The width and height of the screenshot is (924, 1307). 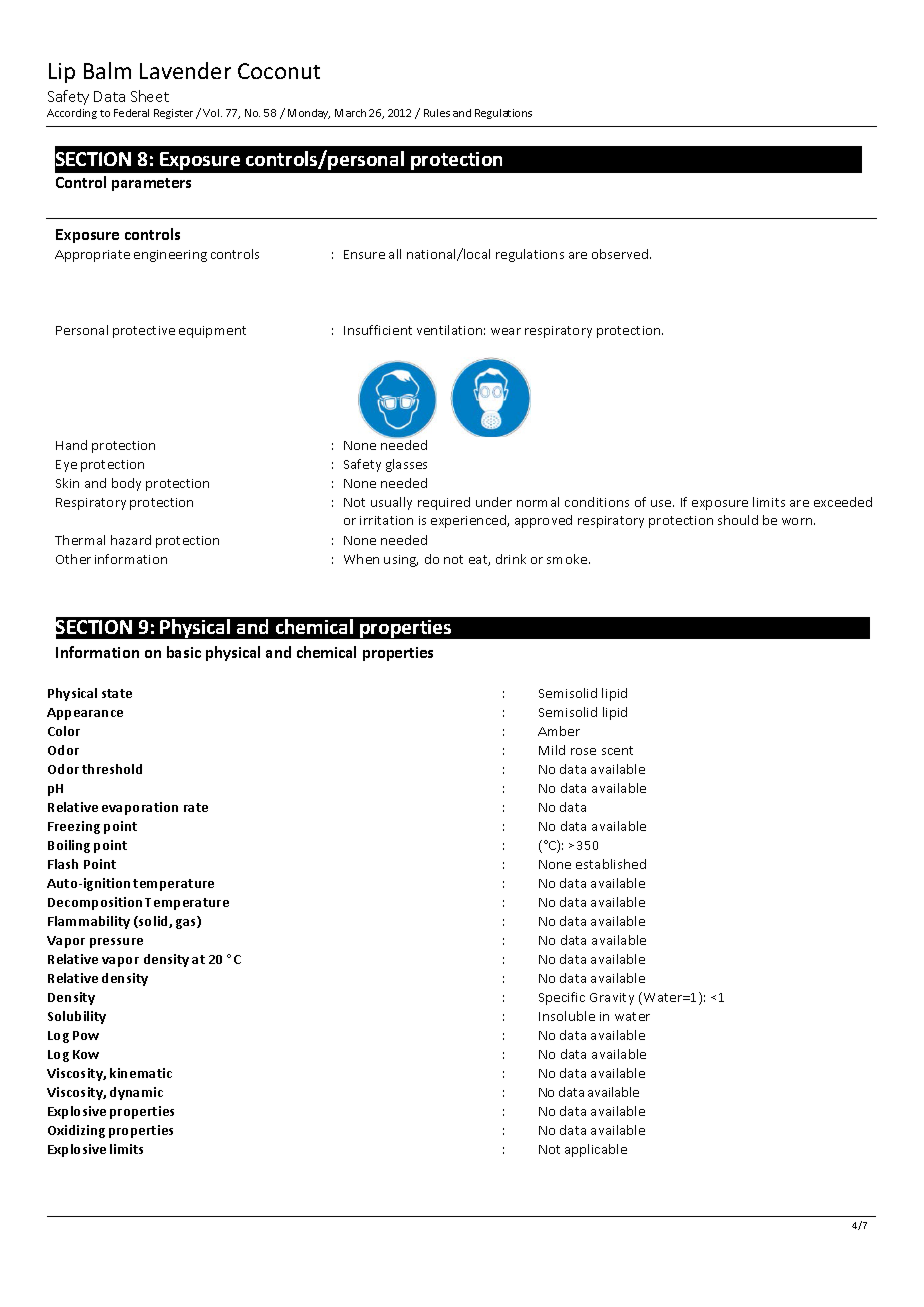 What do you see at coordinates (444, 503) in the screenshot?
I see `required` at bounding box center [444, 503].
